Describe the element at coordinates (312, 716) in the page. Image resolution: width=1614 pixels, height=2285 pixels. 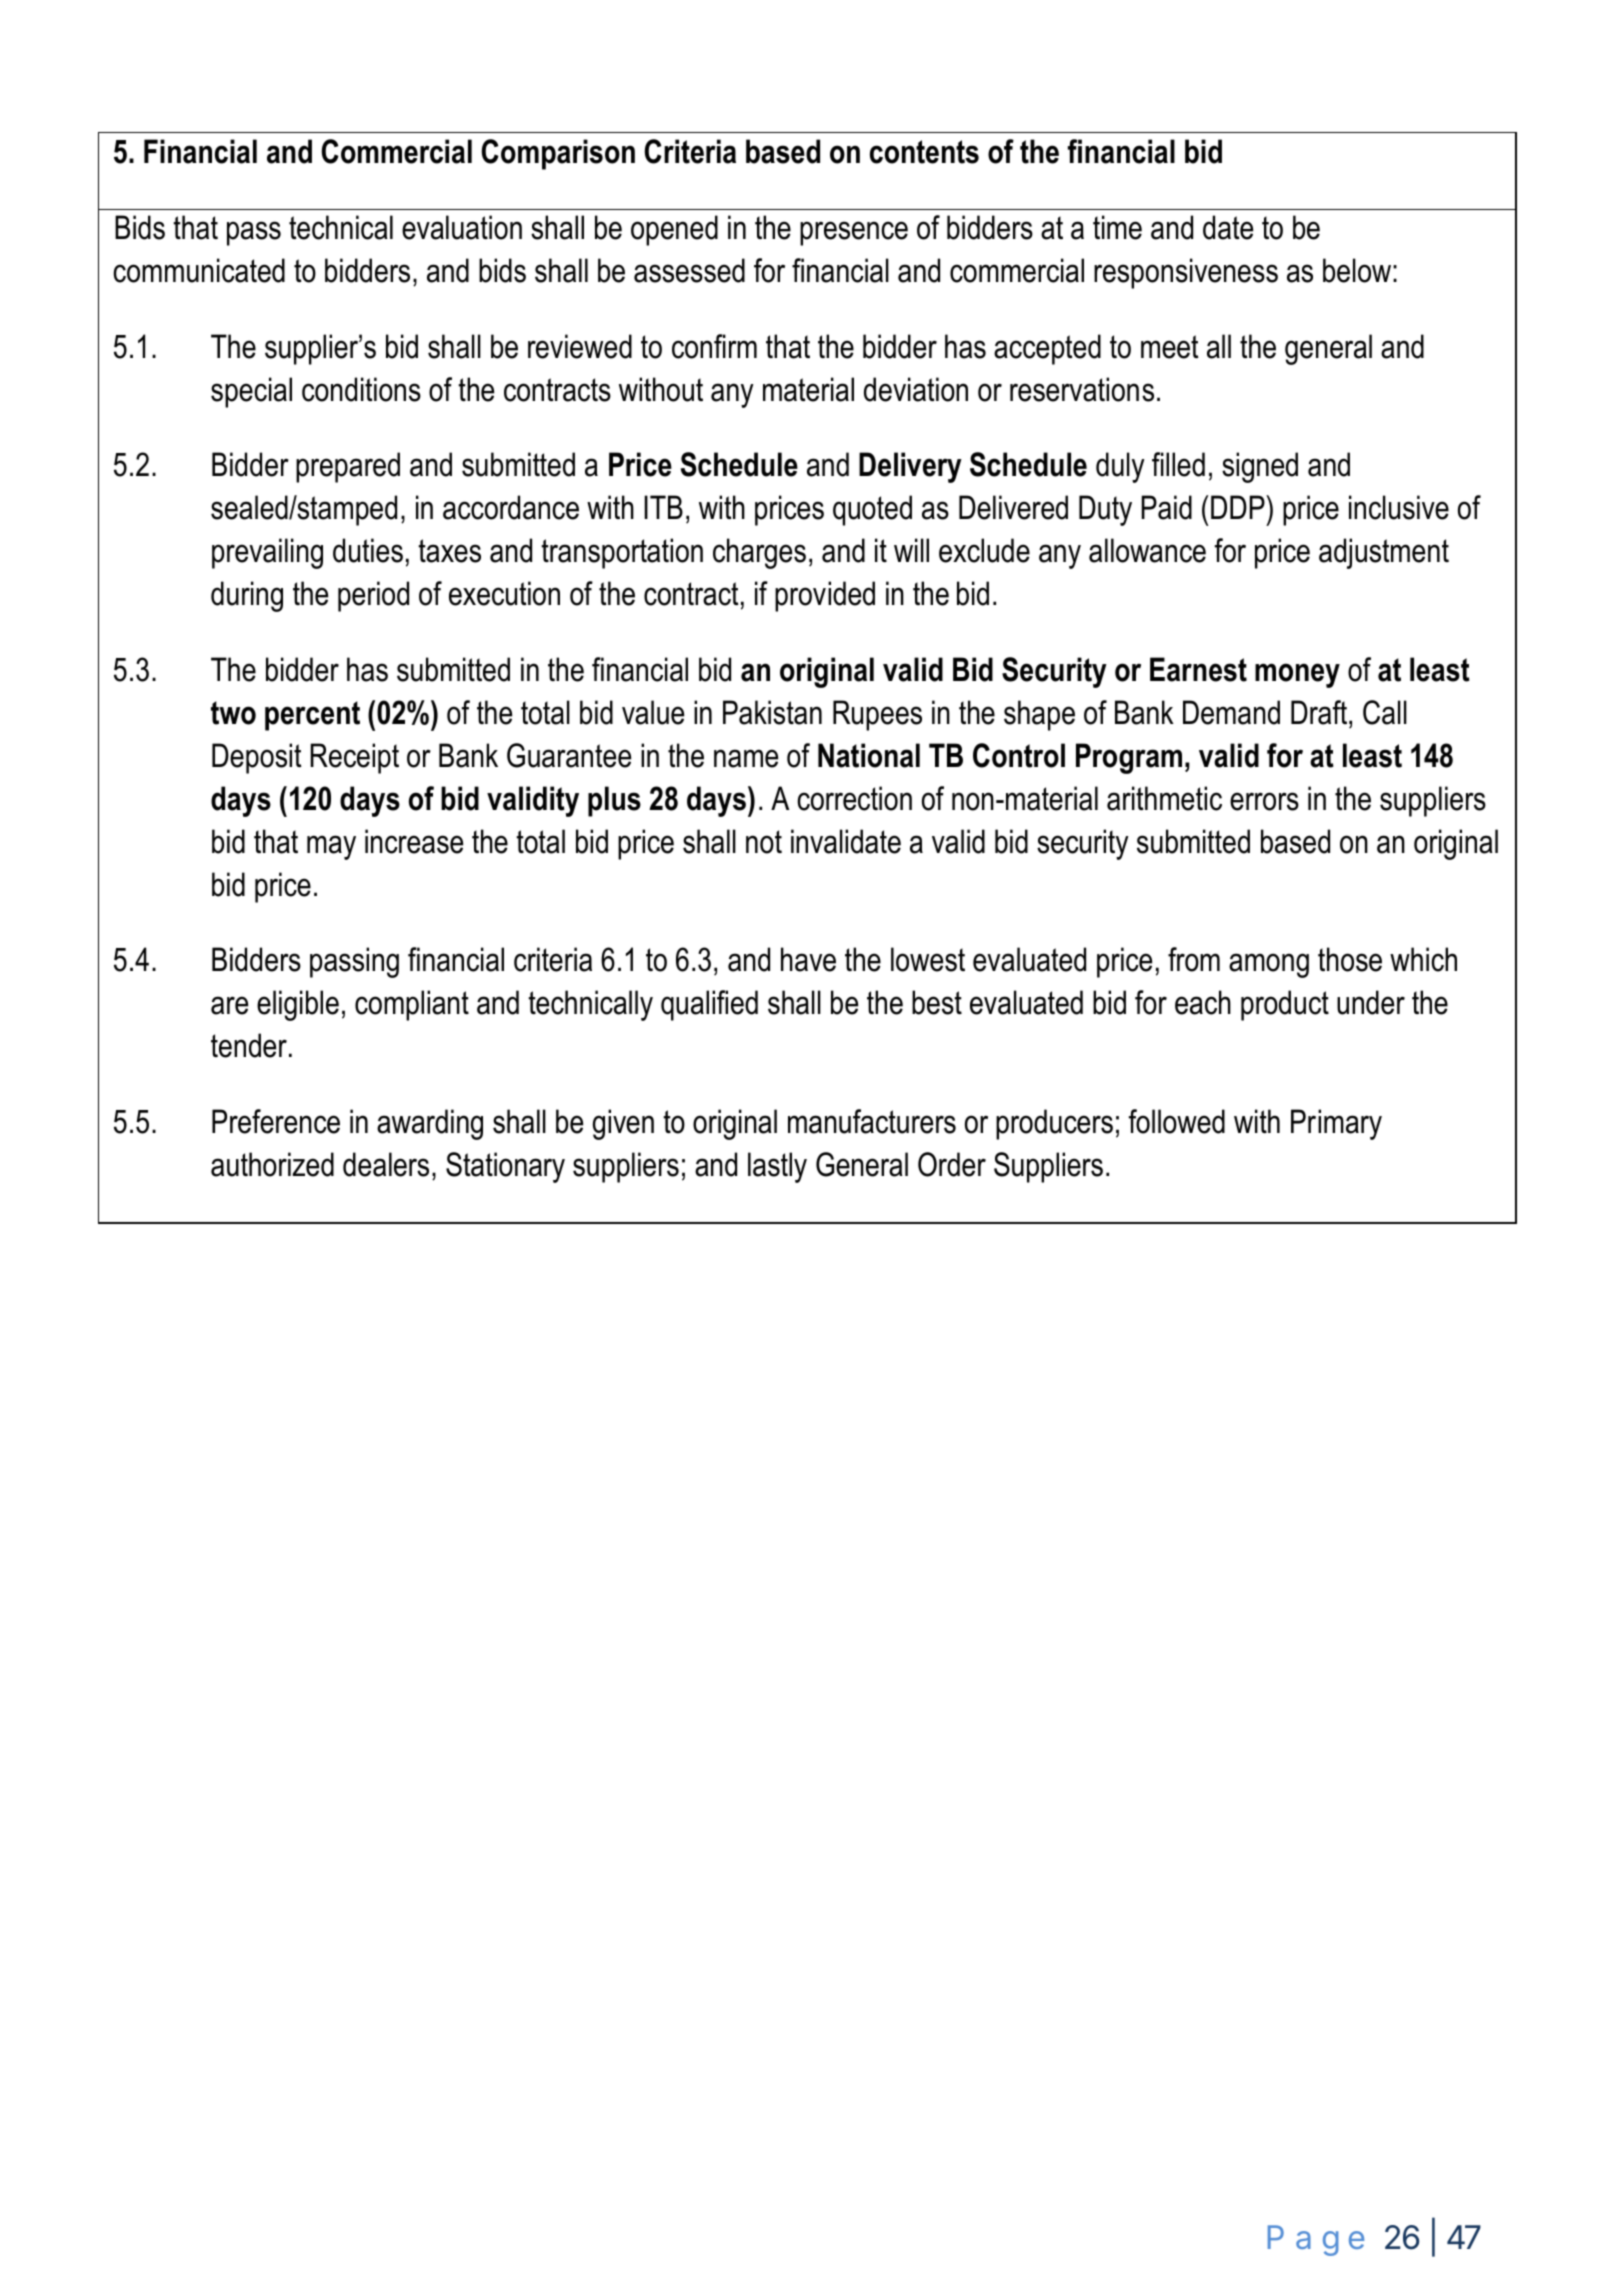
I see `percent` at that location.
